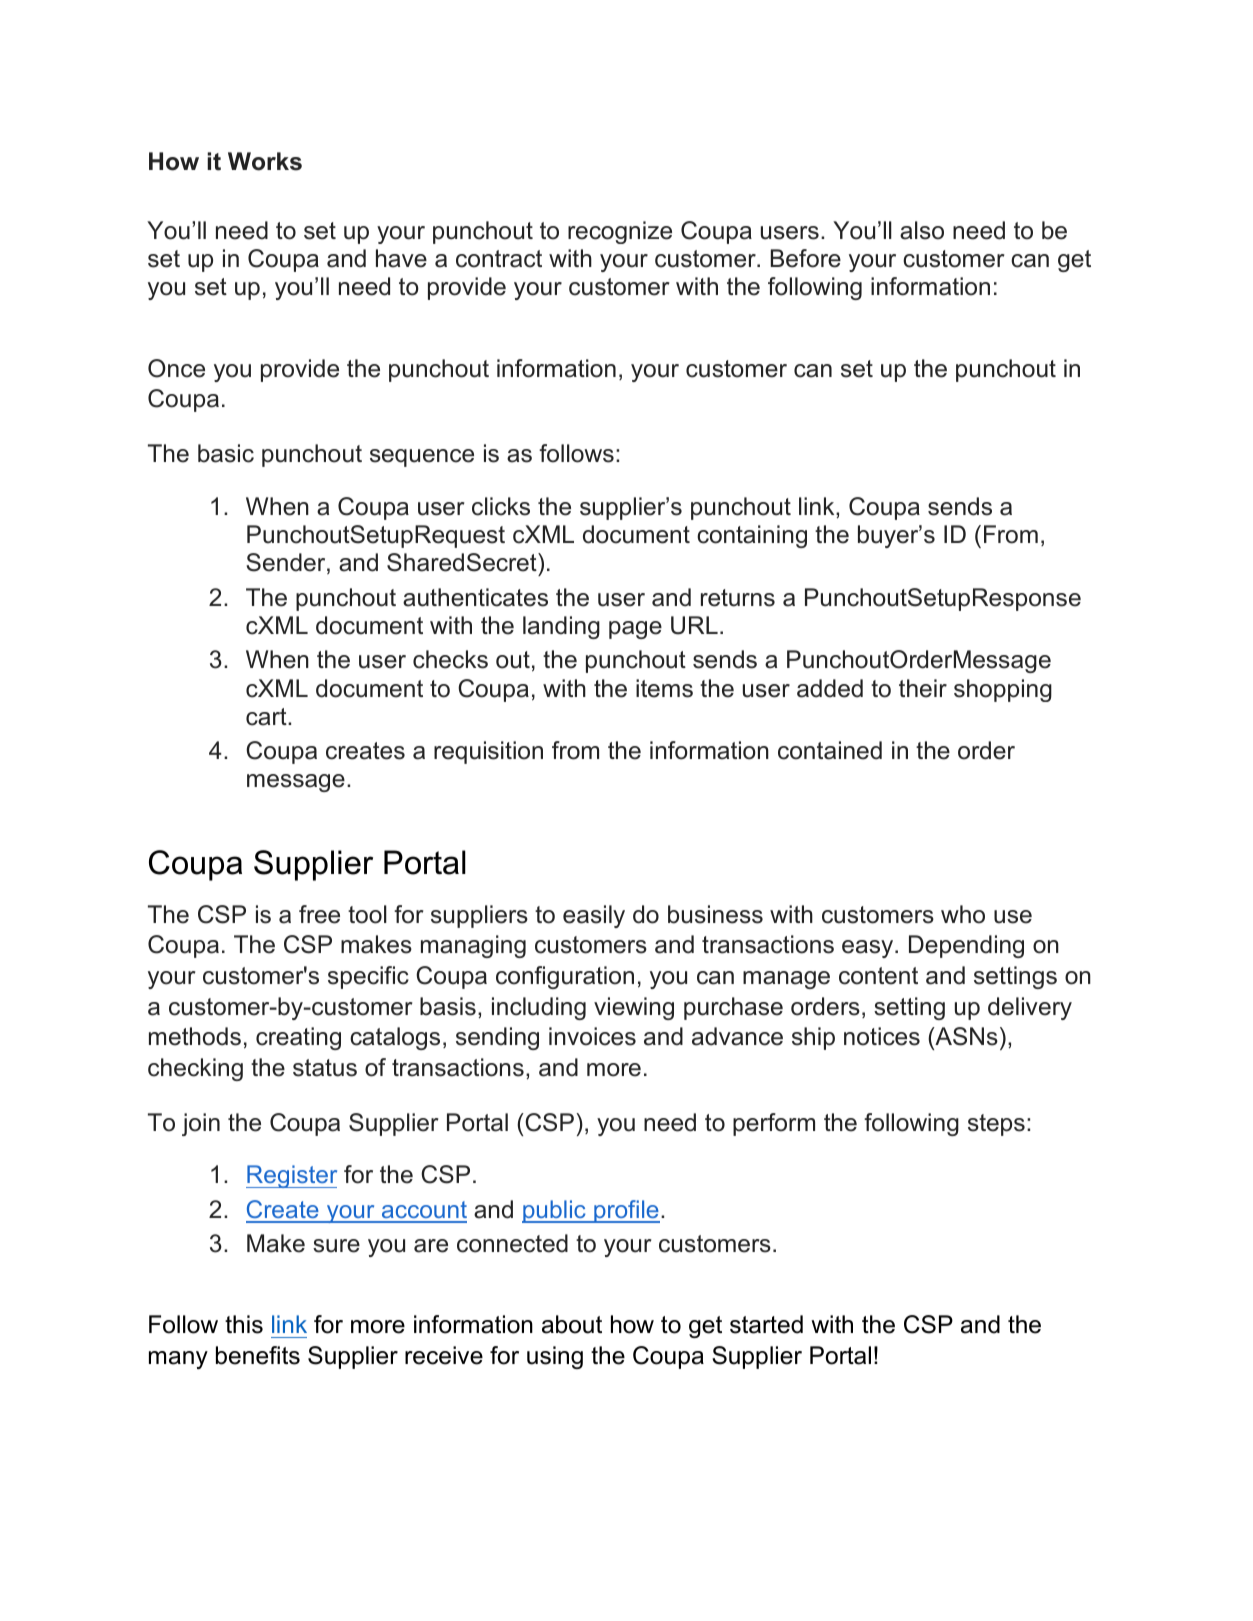 This page has width=1253, height=1621. What do you see at coordinates (267, 717) in the page?
I see `cart` at bounding box center [267, 717].
